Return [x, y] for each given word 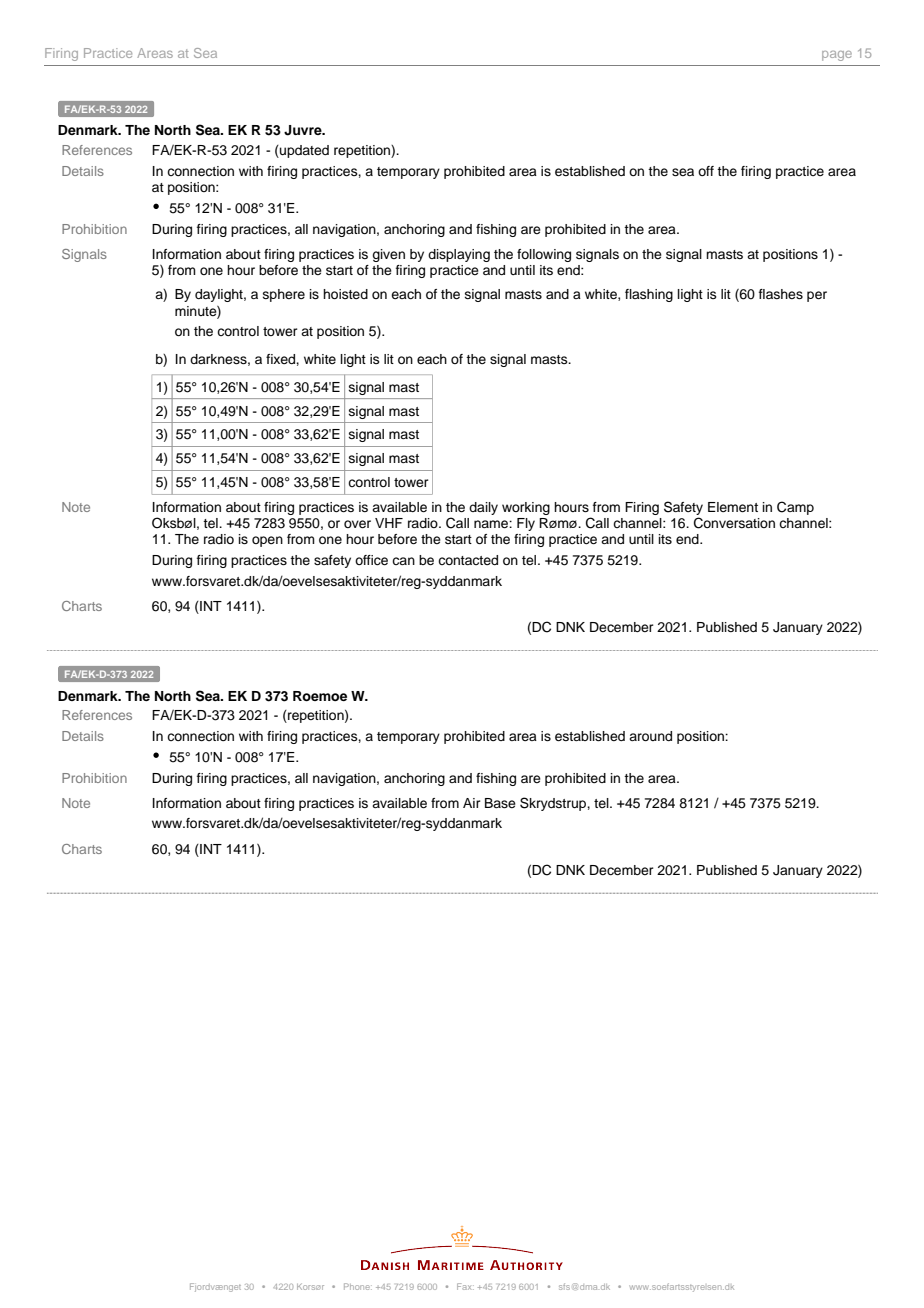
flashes [781, 294]
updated [303, 151]
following [544, 255]
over [357, 524]
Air [472, 803]
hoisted [345, 294]
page [837, 56]
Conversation [734, 523]
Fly [526, 524]
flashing [649, 295]
